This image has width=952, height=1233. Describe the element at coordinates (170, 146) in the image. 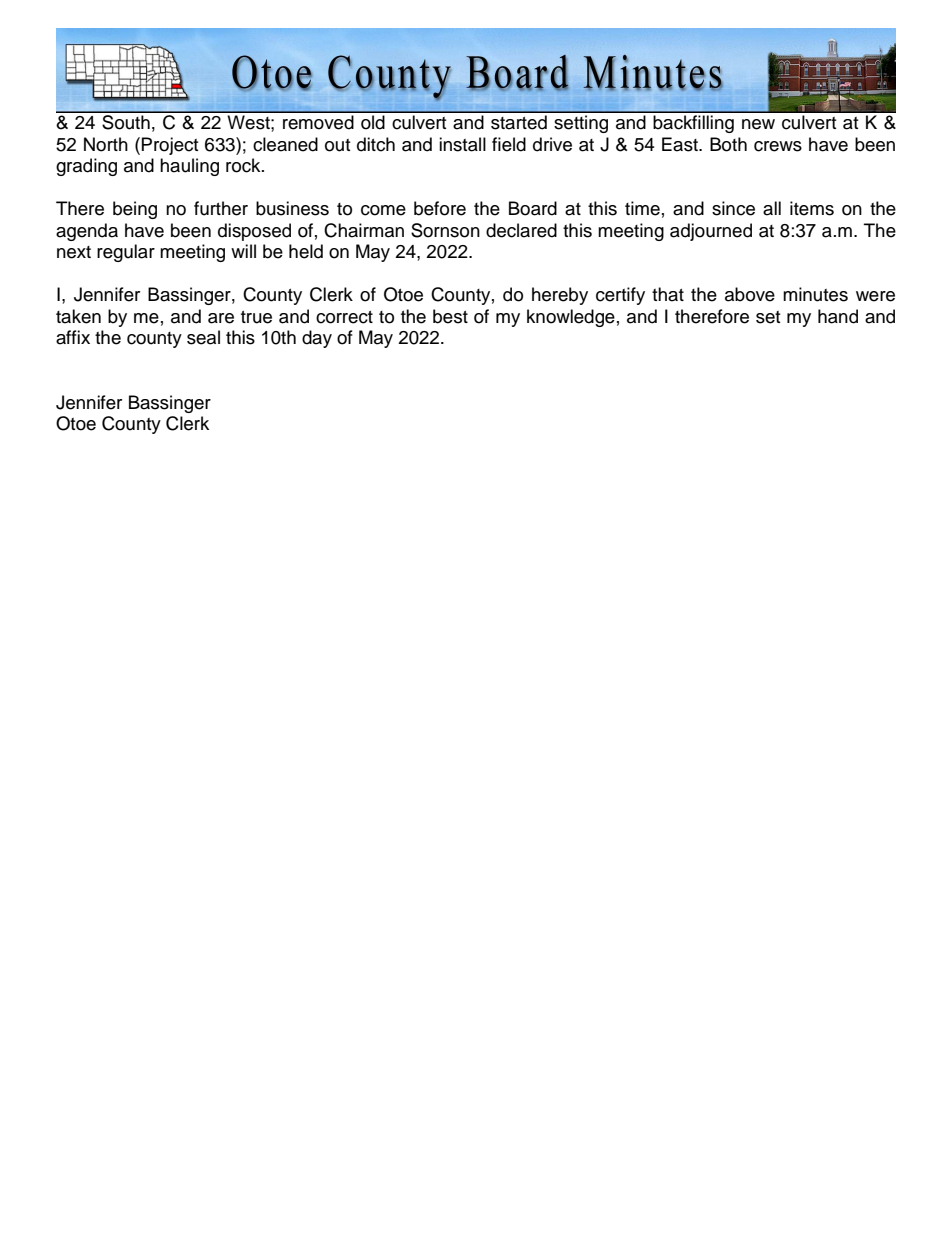

I see `Project` at that location.
